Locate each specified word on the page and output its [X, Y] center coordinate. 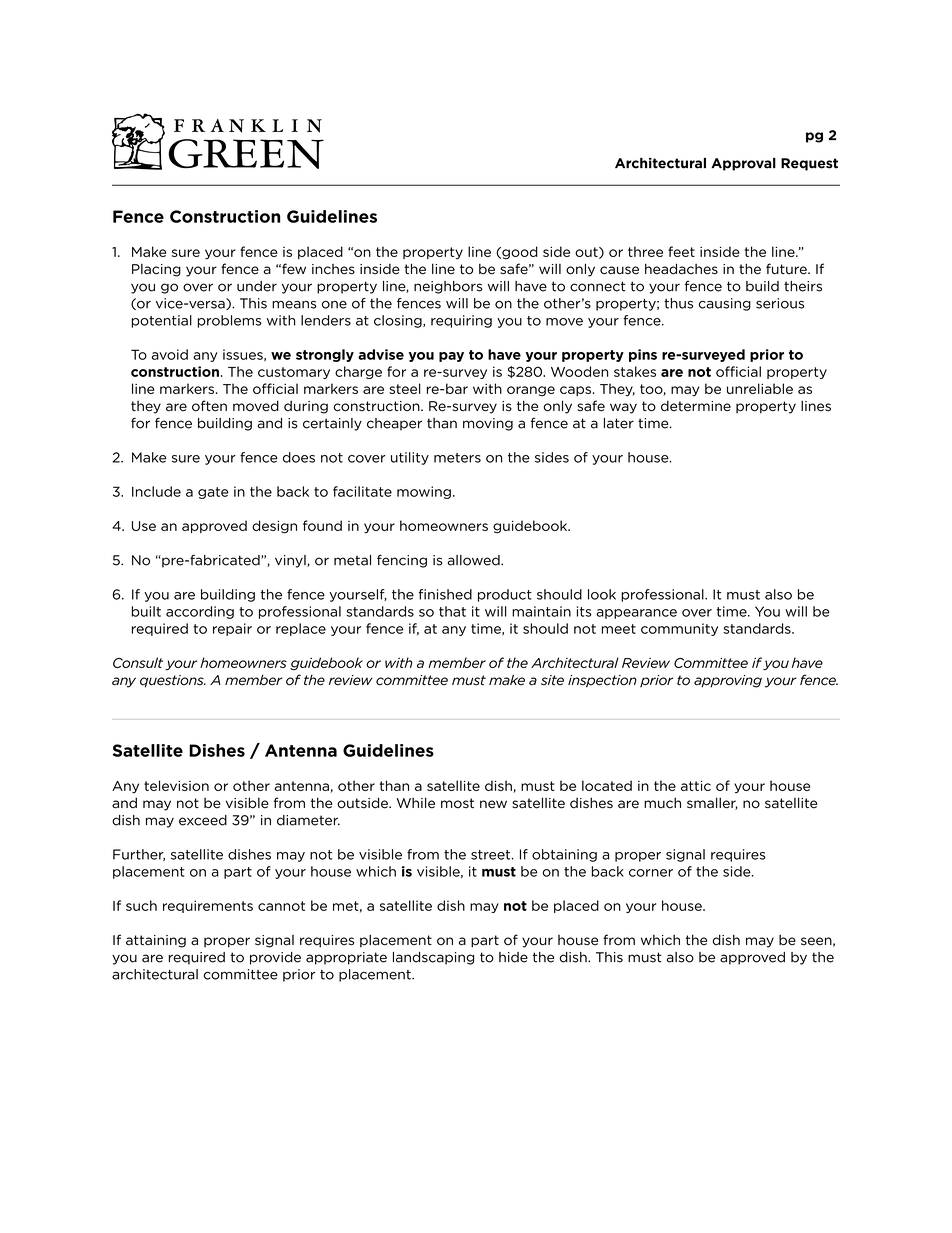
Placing [156, 270]
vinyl [291, 561]
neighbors [448, 287]
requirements [208, 906]
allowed [475, 560]
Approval [743, 164]
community [679, 629]
